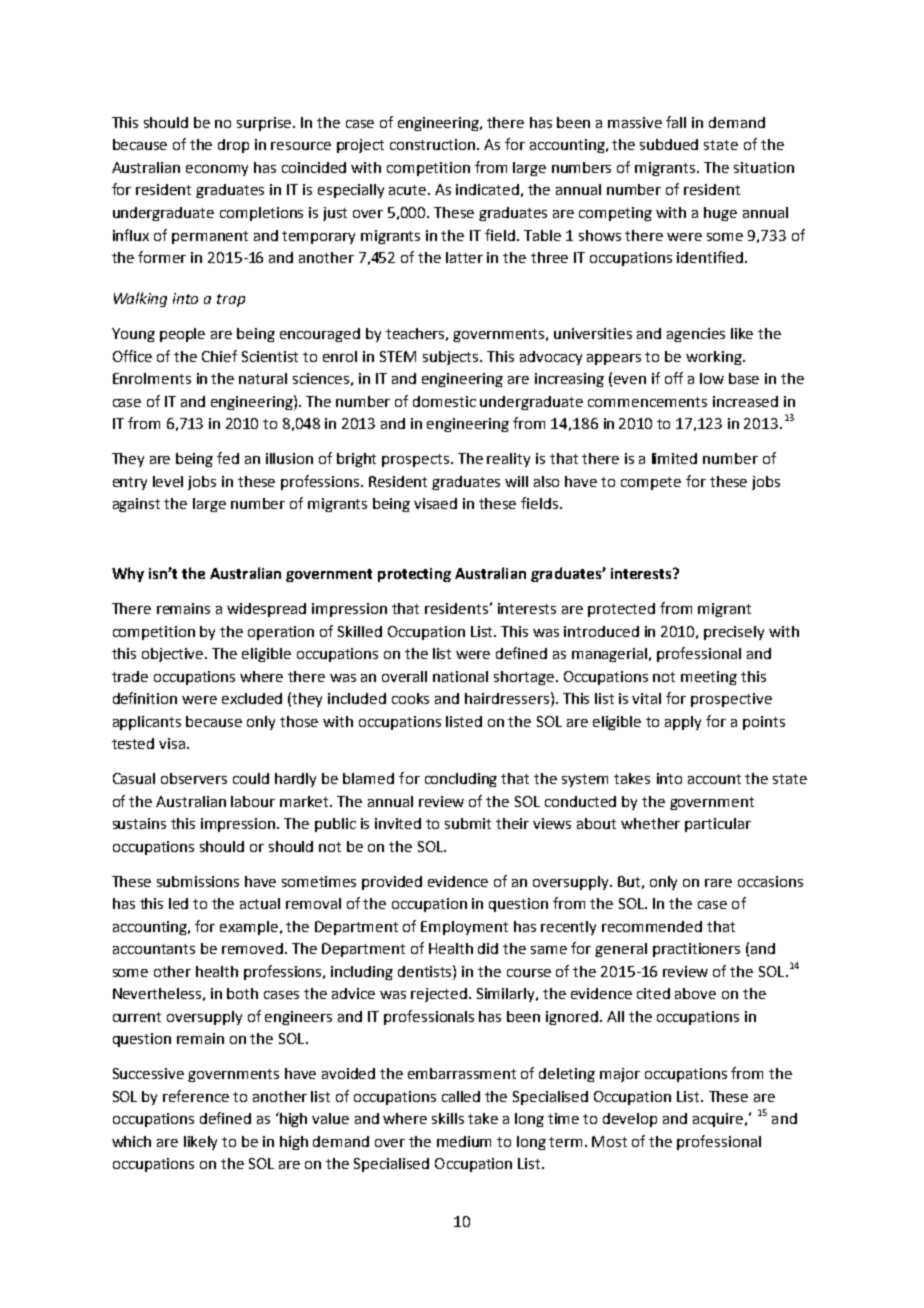 Image resolution: width=924 pixels, height=1308 pixels. Describe the element at coordinates (718, 825) in the image. I see `particular` at that location.
